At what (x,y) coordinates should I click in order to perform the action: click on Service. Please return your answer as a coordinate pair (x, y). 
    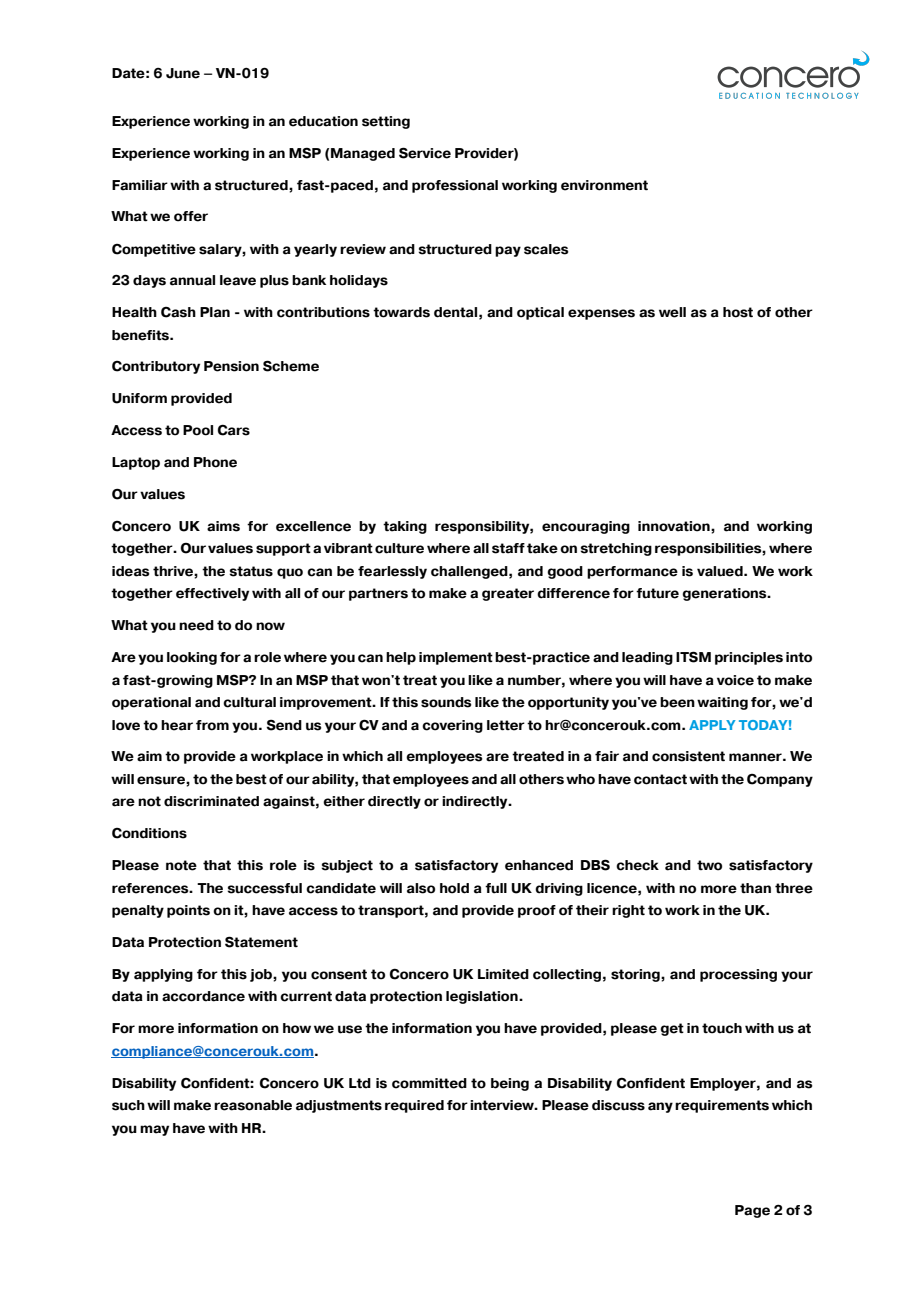
    Looking at the image, I should click on (425, 153).
